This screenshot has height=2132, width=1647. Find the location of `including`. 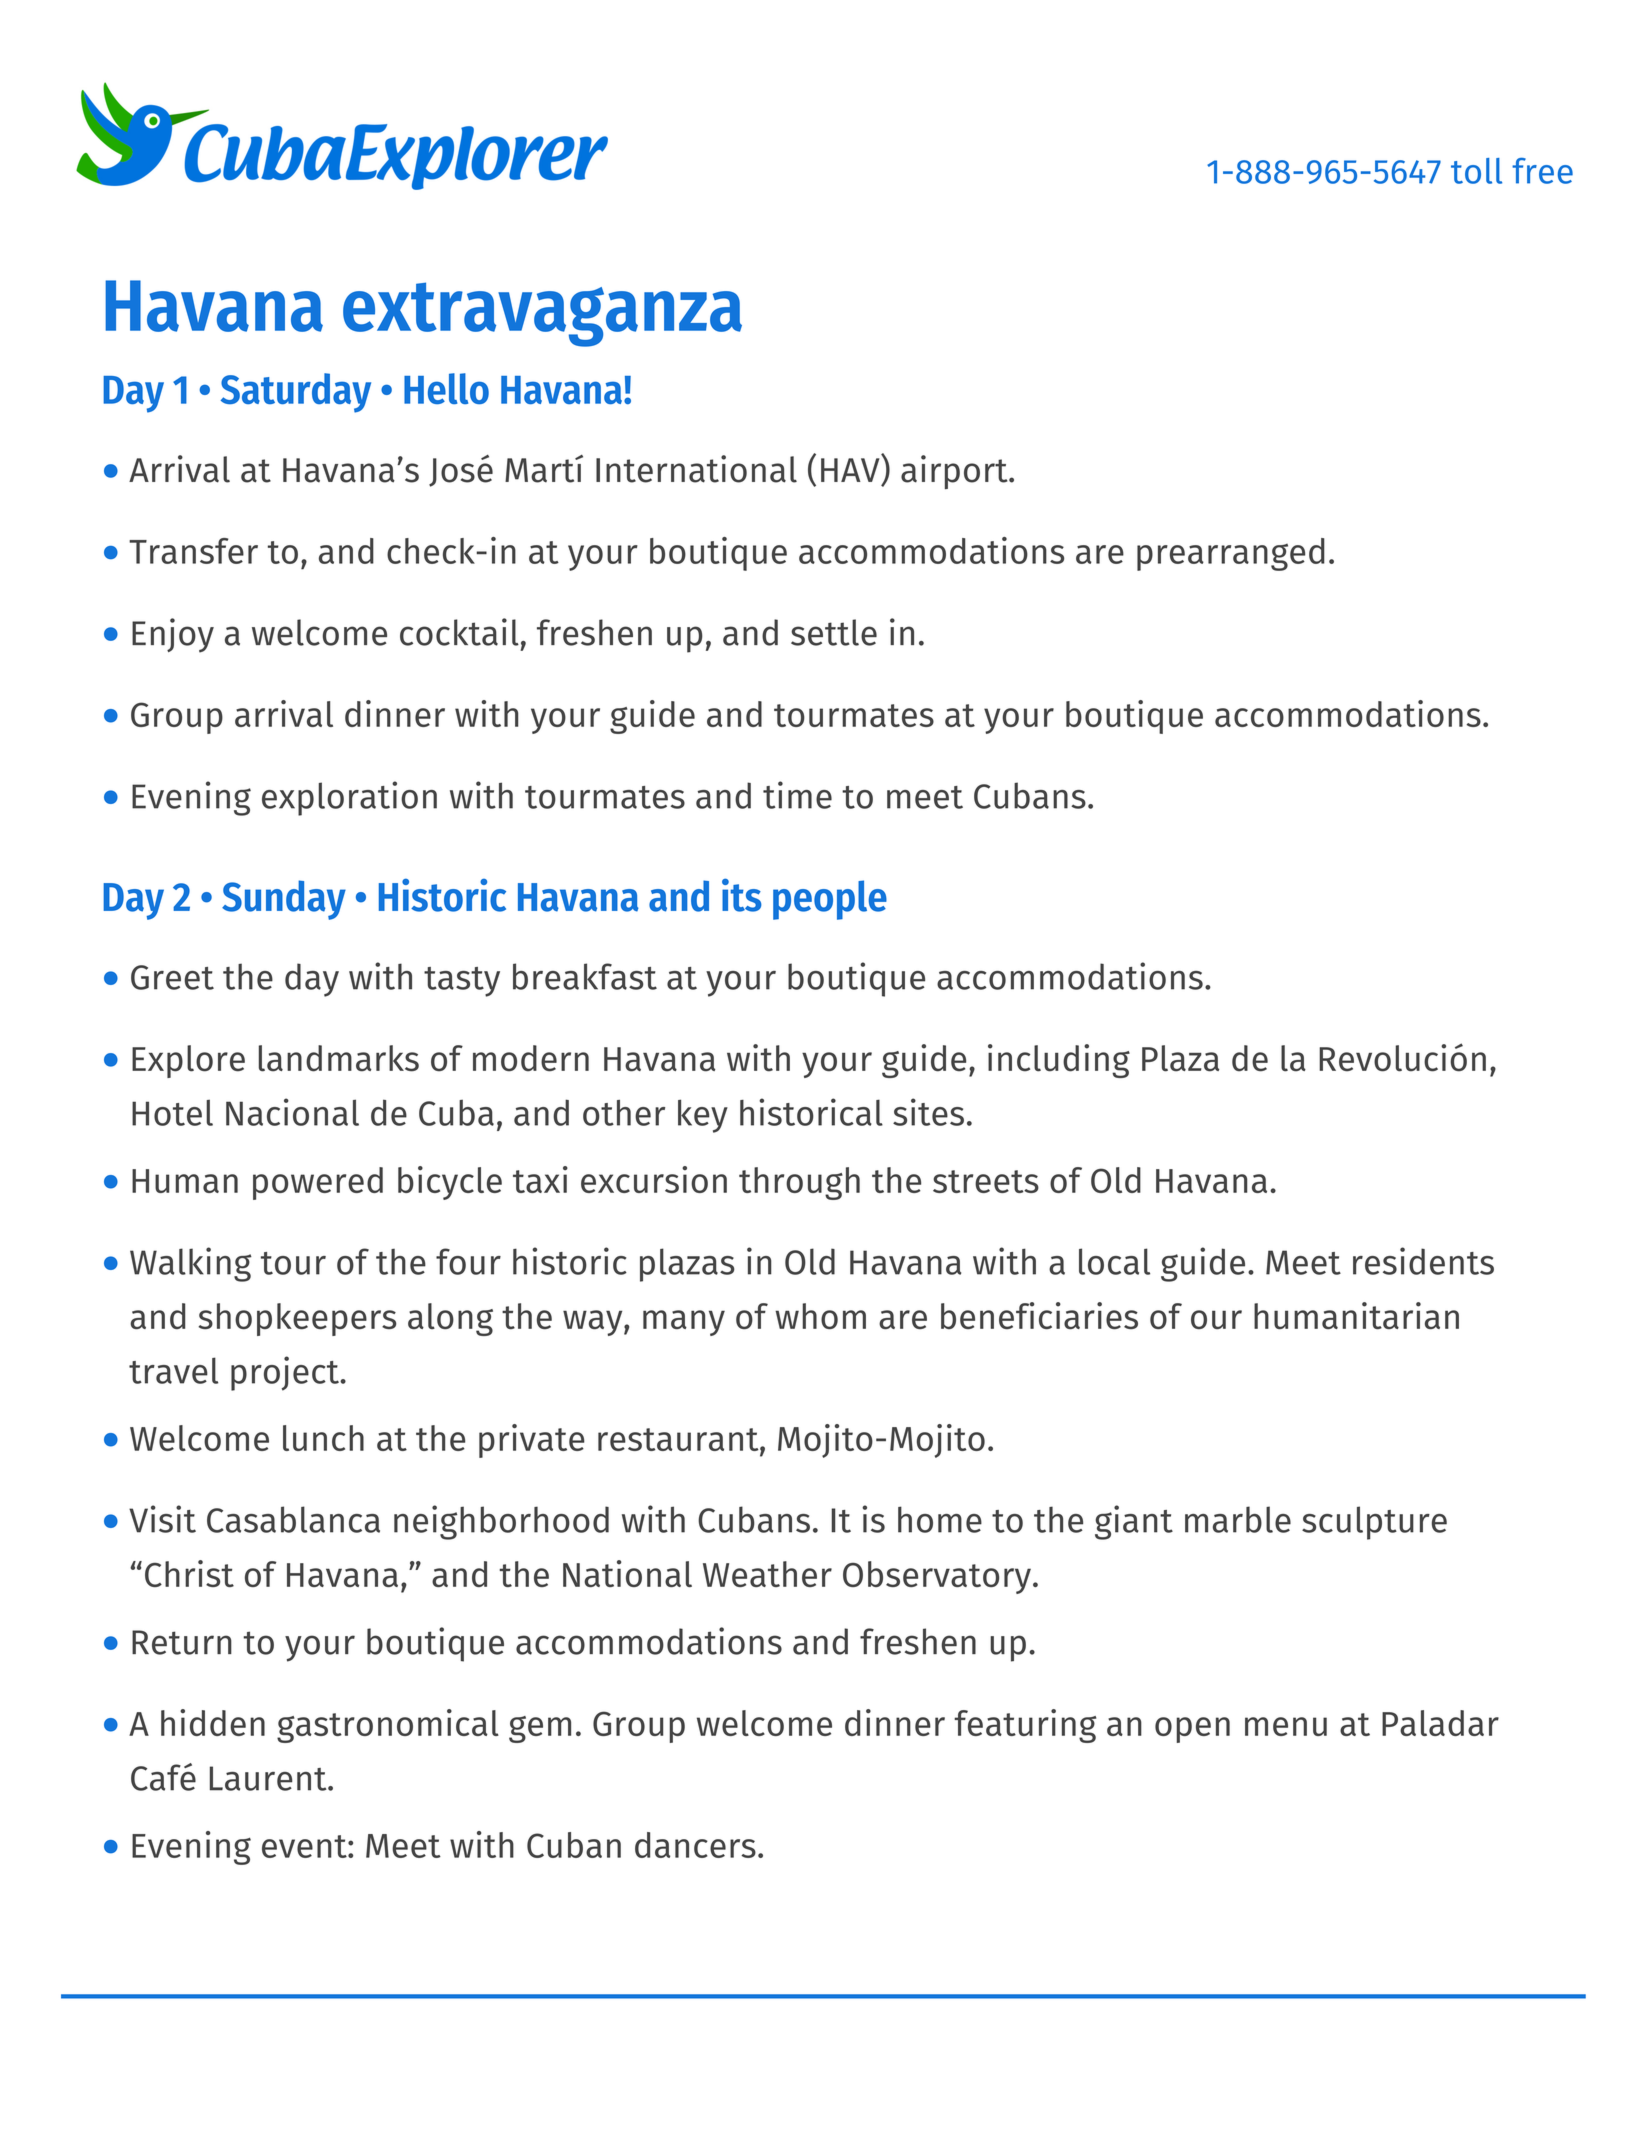

including is located at coordinates (1059, 1061).
